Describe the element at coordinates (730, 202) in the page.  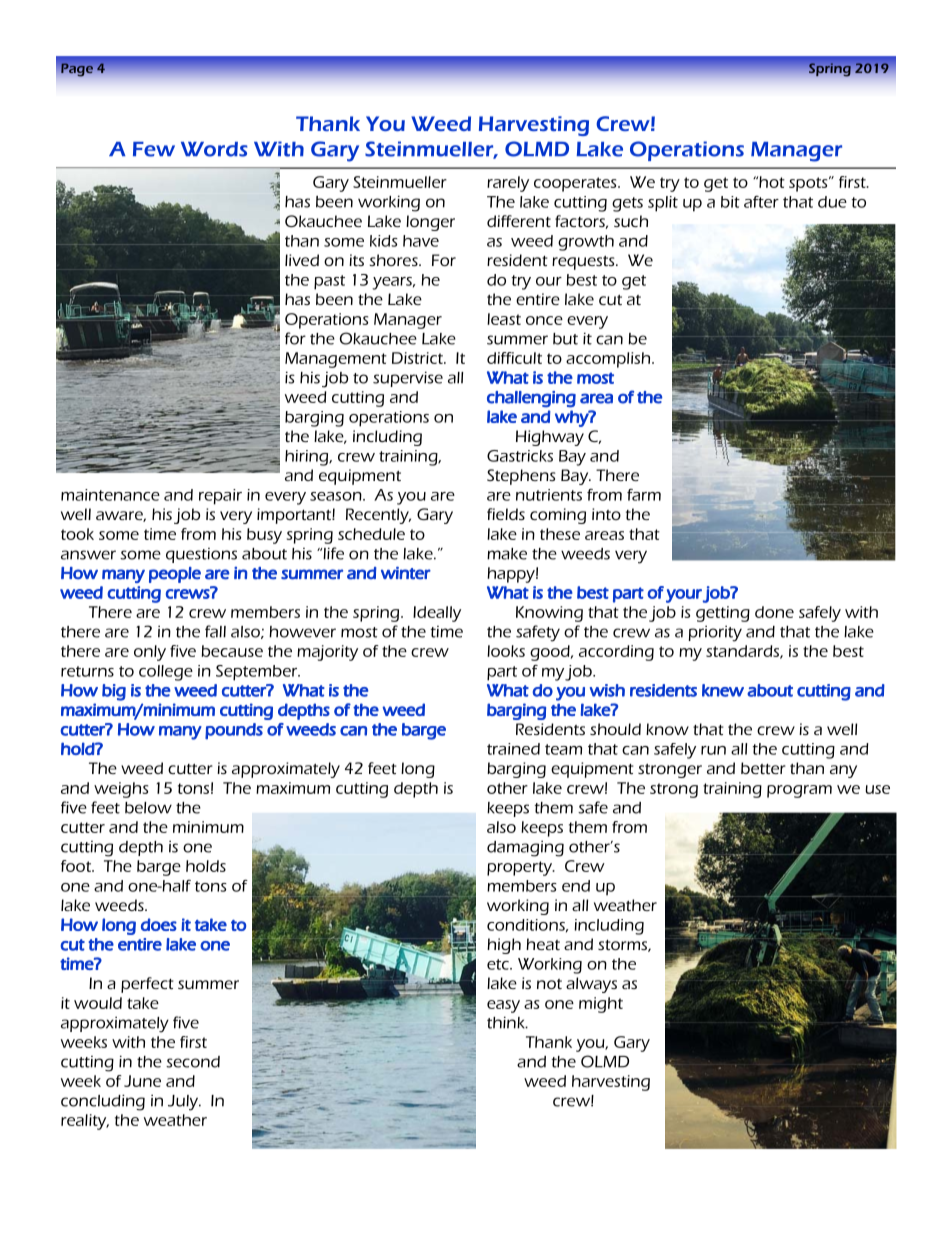
I see `bit` at that location.
